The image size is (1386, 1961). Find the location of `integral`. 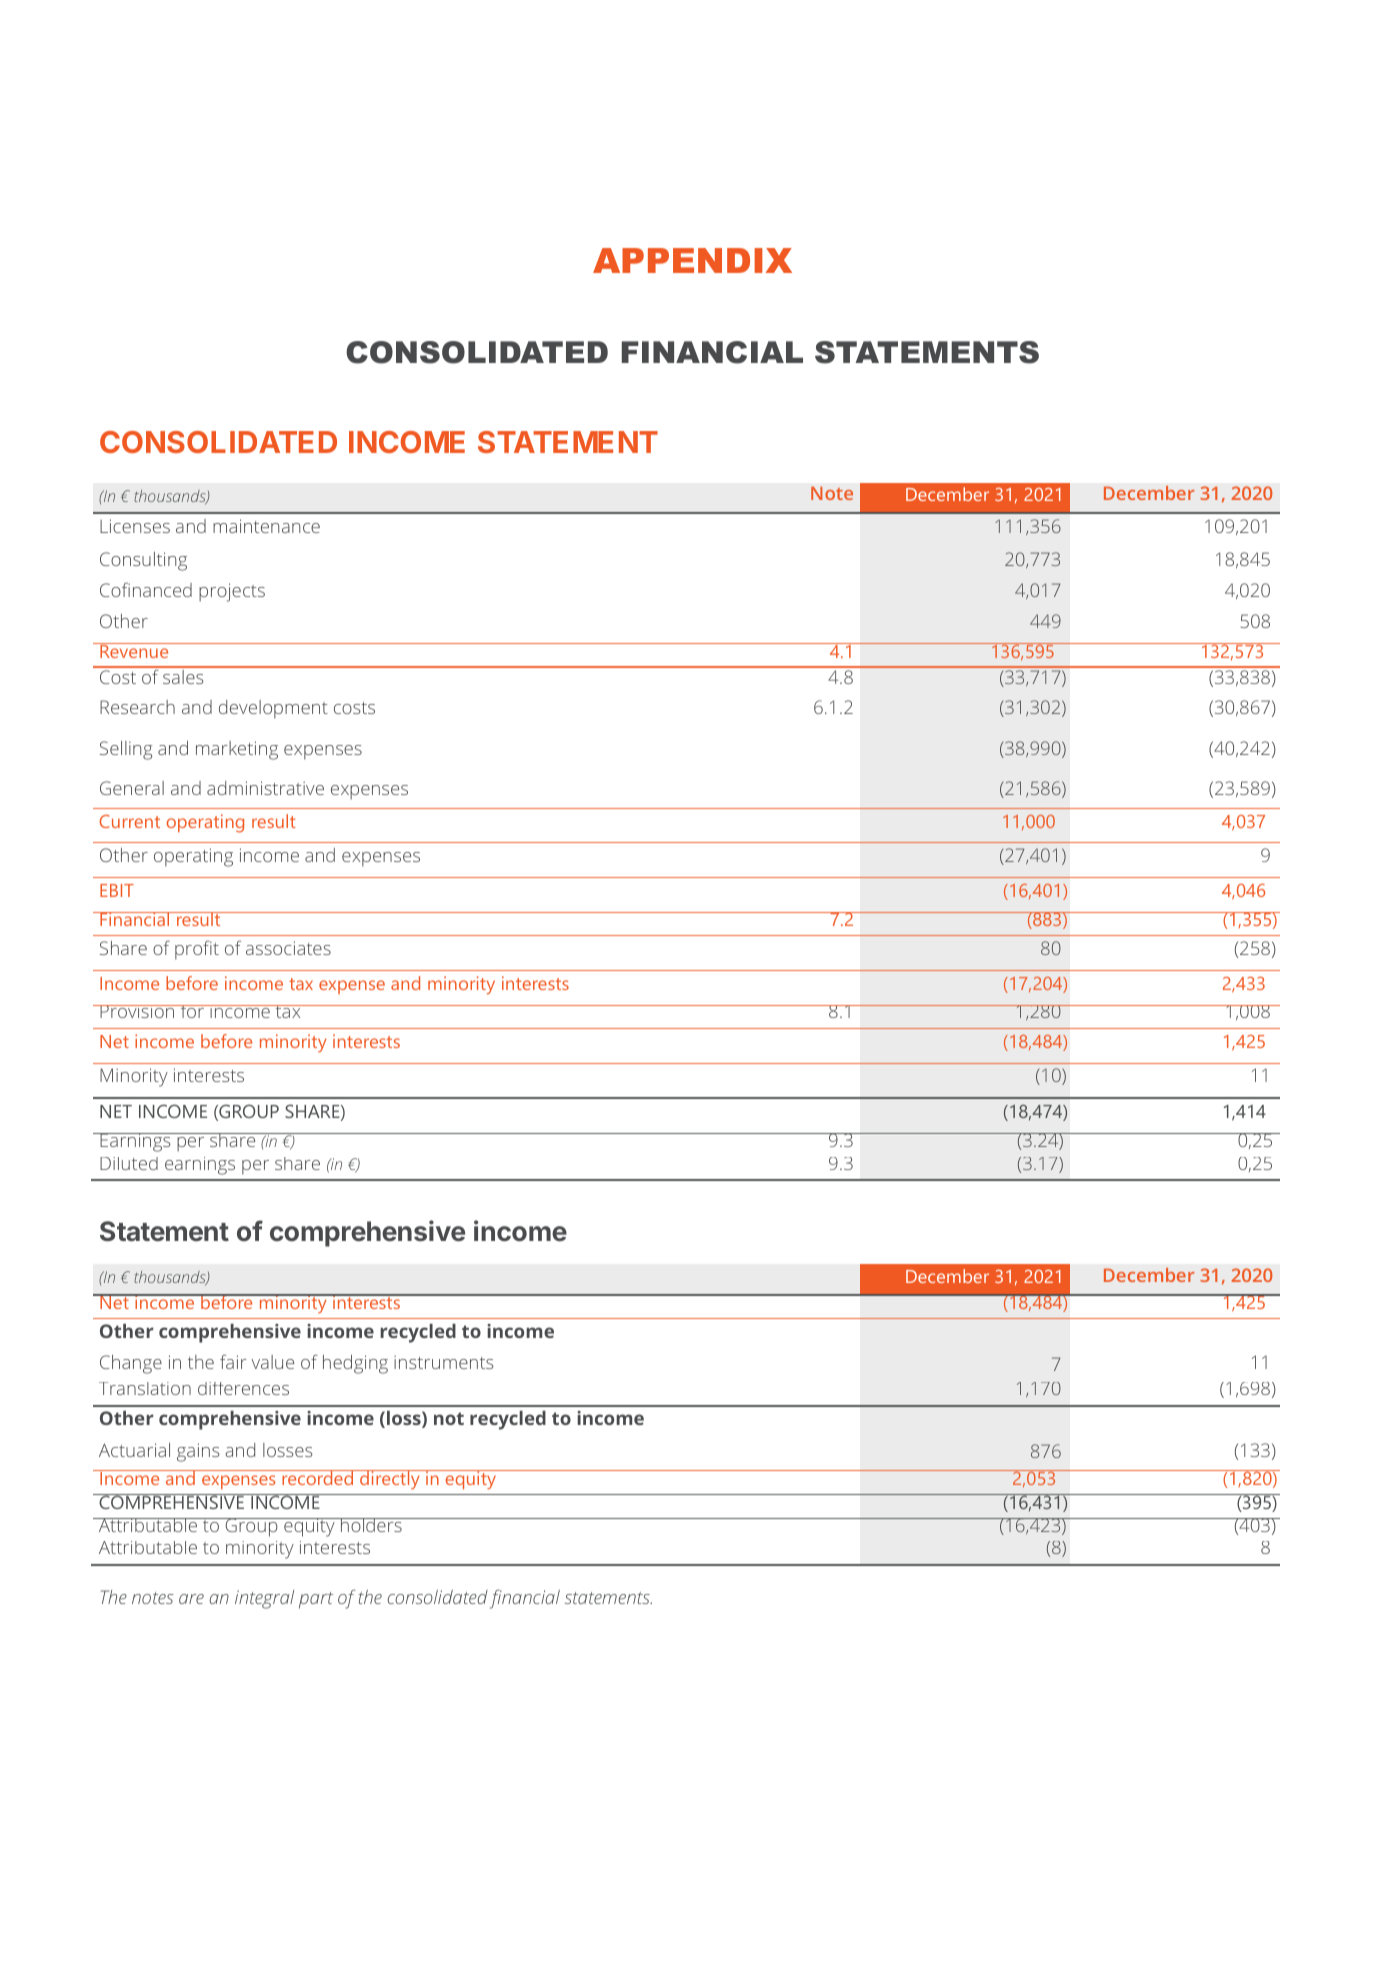

integral is located at coordinates (264, 1599).
